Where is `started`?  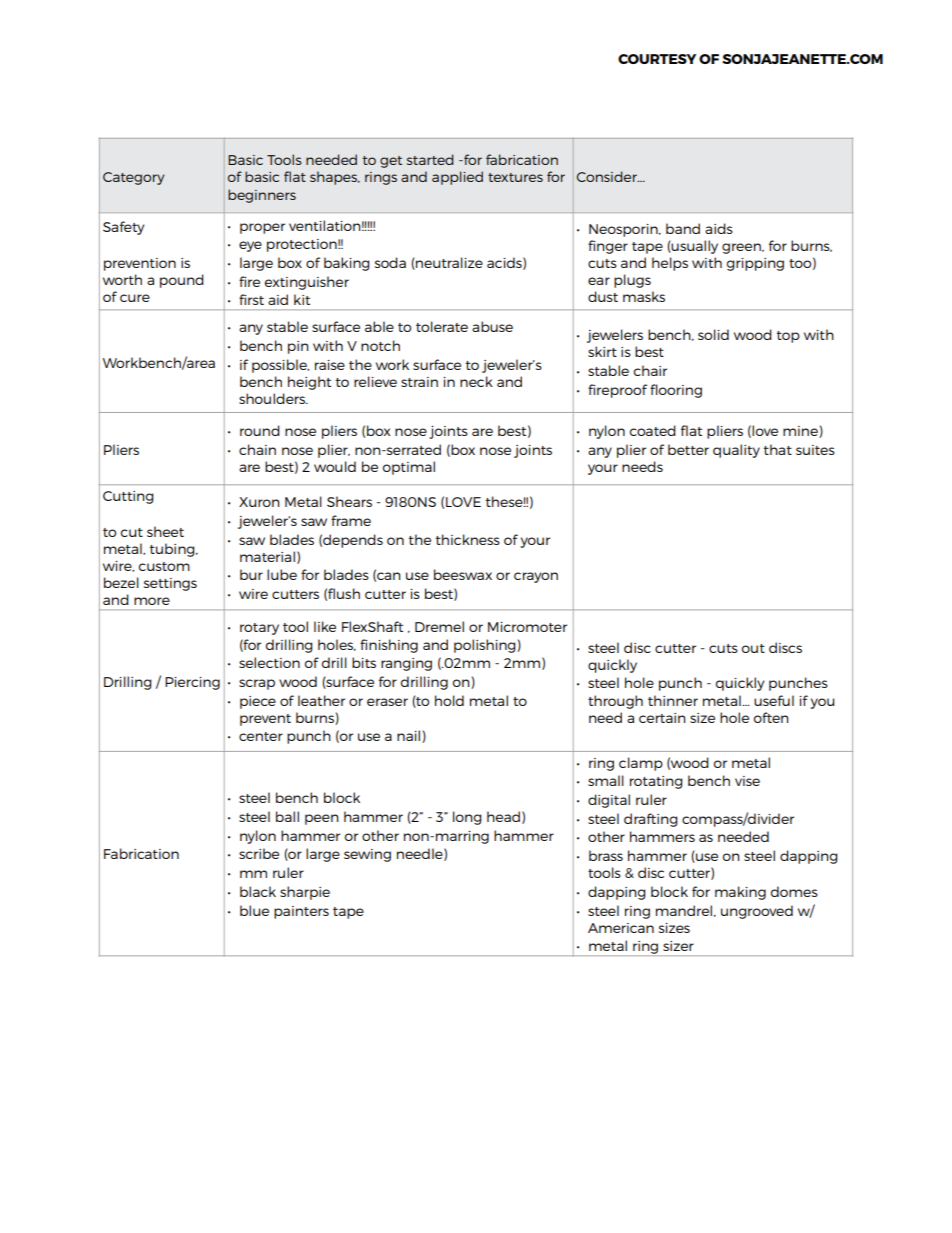 started is located at coordinates (430, 159).
